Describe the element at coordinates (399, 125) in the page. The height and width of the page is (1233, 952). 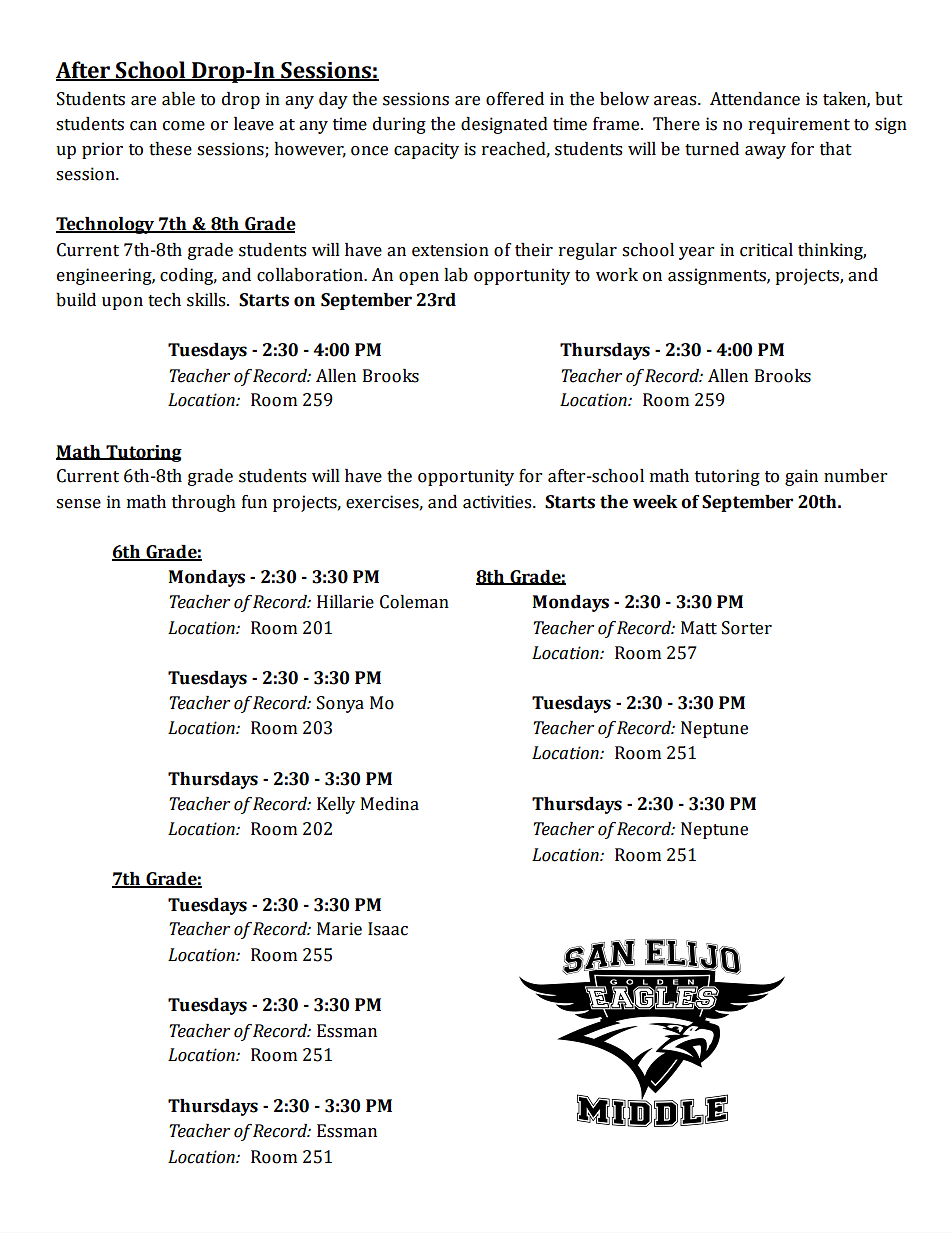
I see `during` at that location.
